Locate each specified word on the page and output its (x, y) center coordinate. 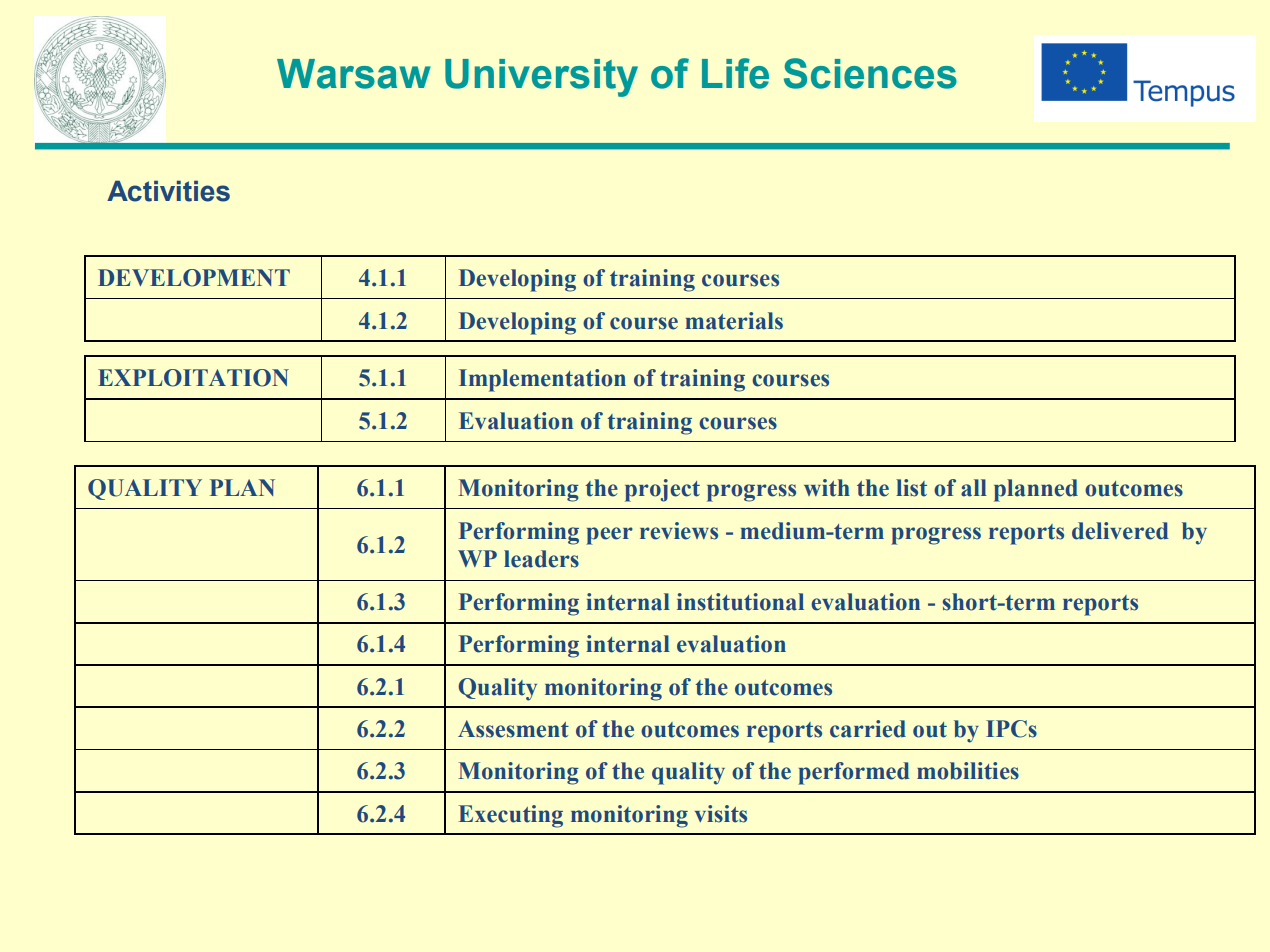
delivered (1120, 531)
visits (721, 814)
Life (735, 73)
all (974, 488)
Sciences (870, 73)
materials (734, 321)
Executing (510, 816)
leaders (541, 559)
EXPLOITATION (193, 378)
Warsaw (354, 74)
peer (609, 536)
